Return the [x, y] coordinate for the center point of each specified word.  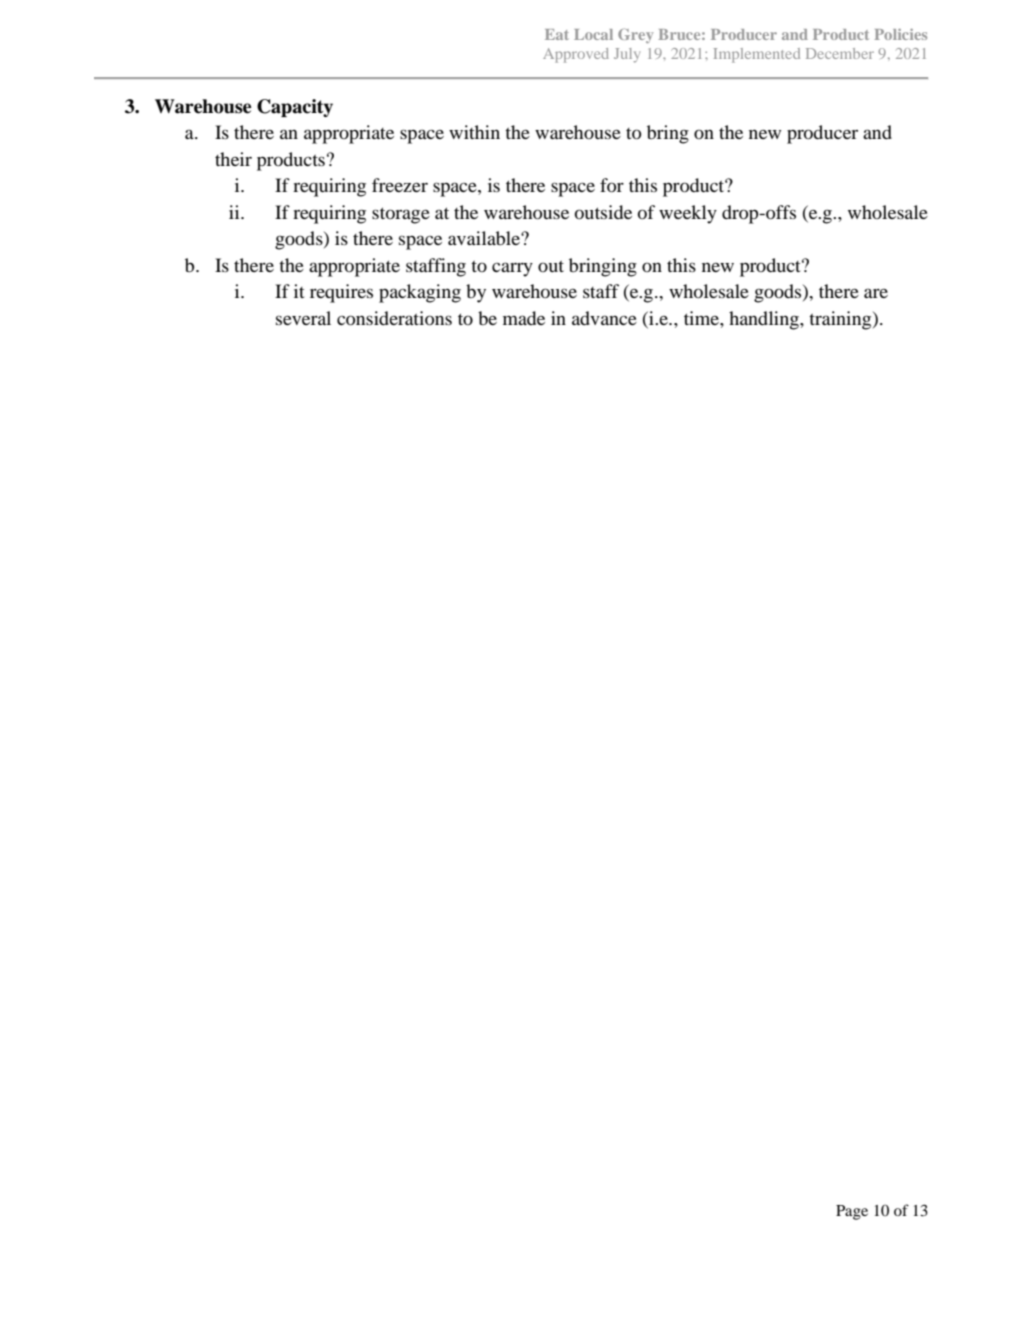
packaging [420, 293]
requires [341, 293]
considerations [394, 318]
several [303, 318]
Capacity [295, 108]
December [840, 53]
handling [765, 320]
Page [852, 1212]
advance [604, 318]
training [841, 320]
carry [512, 269]
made [524, 318]
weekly [688, 214]
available [485, 238]
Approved [576, 55]
